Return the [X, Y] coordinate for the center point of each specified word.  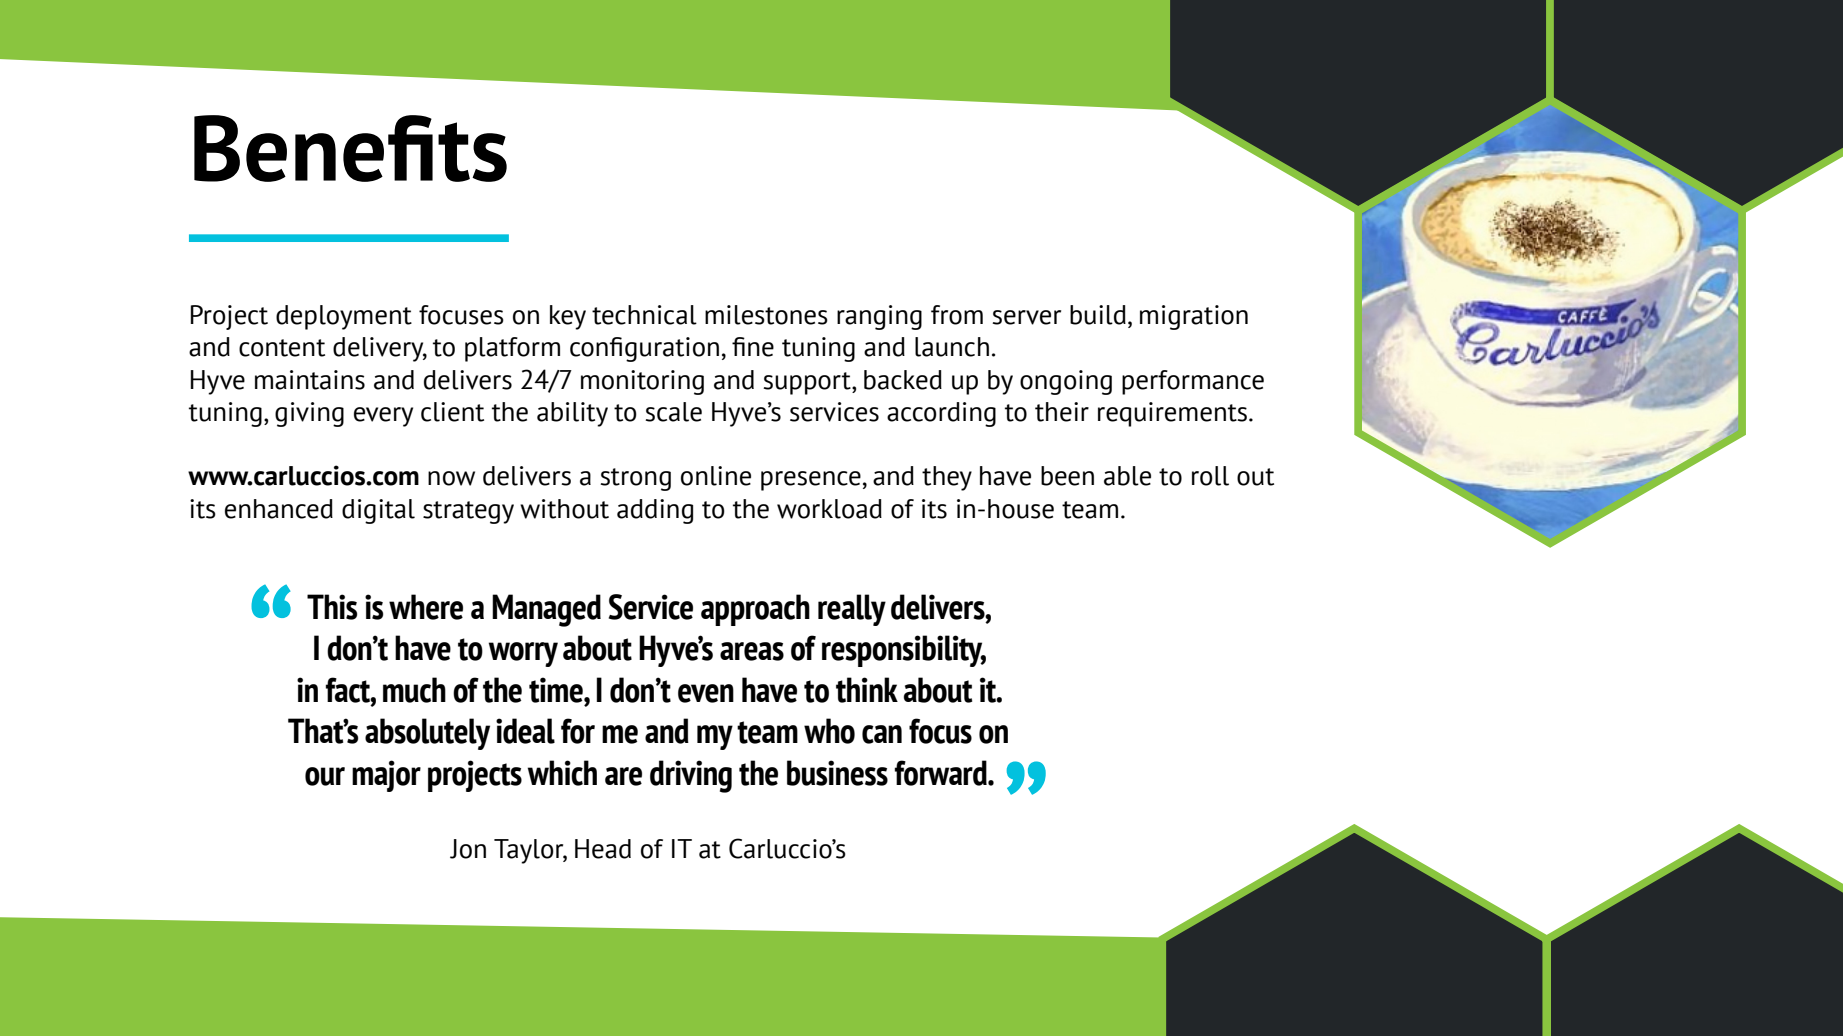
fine [753, 347]
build [1098, 315]
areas [752, 651]
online [716, 476]
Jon [468, 849]
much [414, 690]
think [867, 690]
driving [691, 776]
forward [942, 773]
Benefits [350, 148]
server [1026, 317]
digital [378, 511]
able [1127, 476]
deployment [344, 317]
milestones [766, 315]
